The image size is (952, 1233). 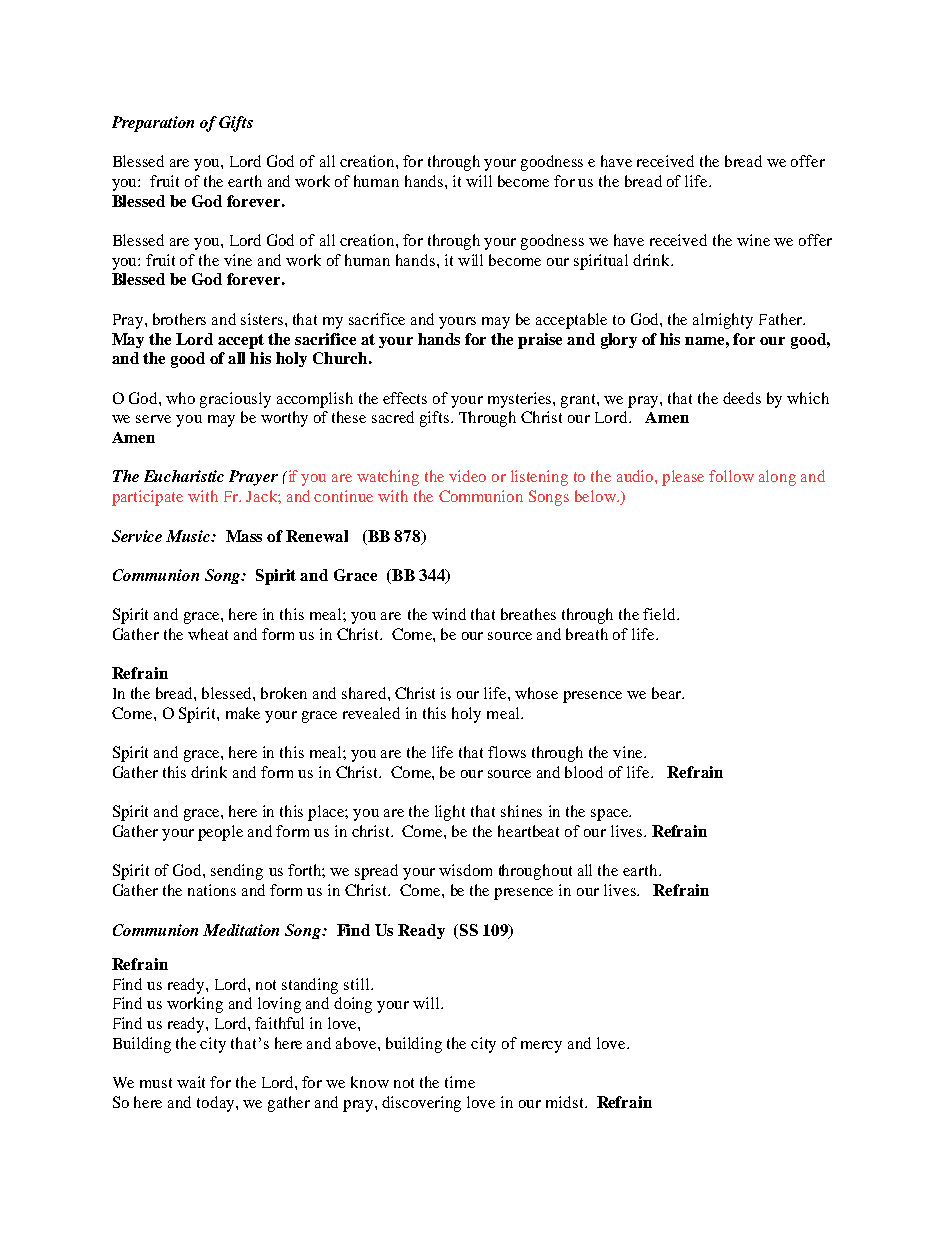 I want to click on field, so click(x=660, y=614).
